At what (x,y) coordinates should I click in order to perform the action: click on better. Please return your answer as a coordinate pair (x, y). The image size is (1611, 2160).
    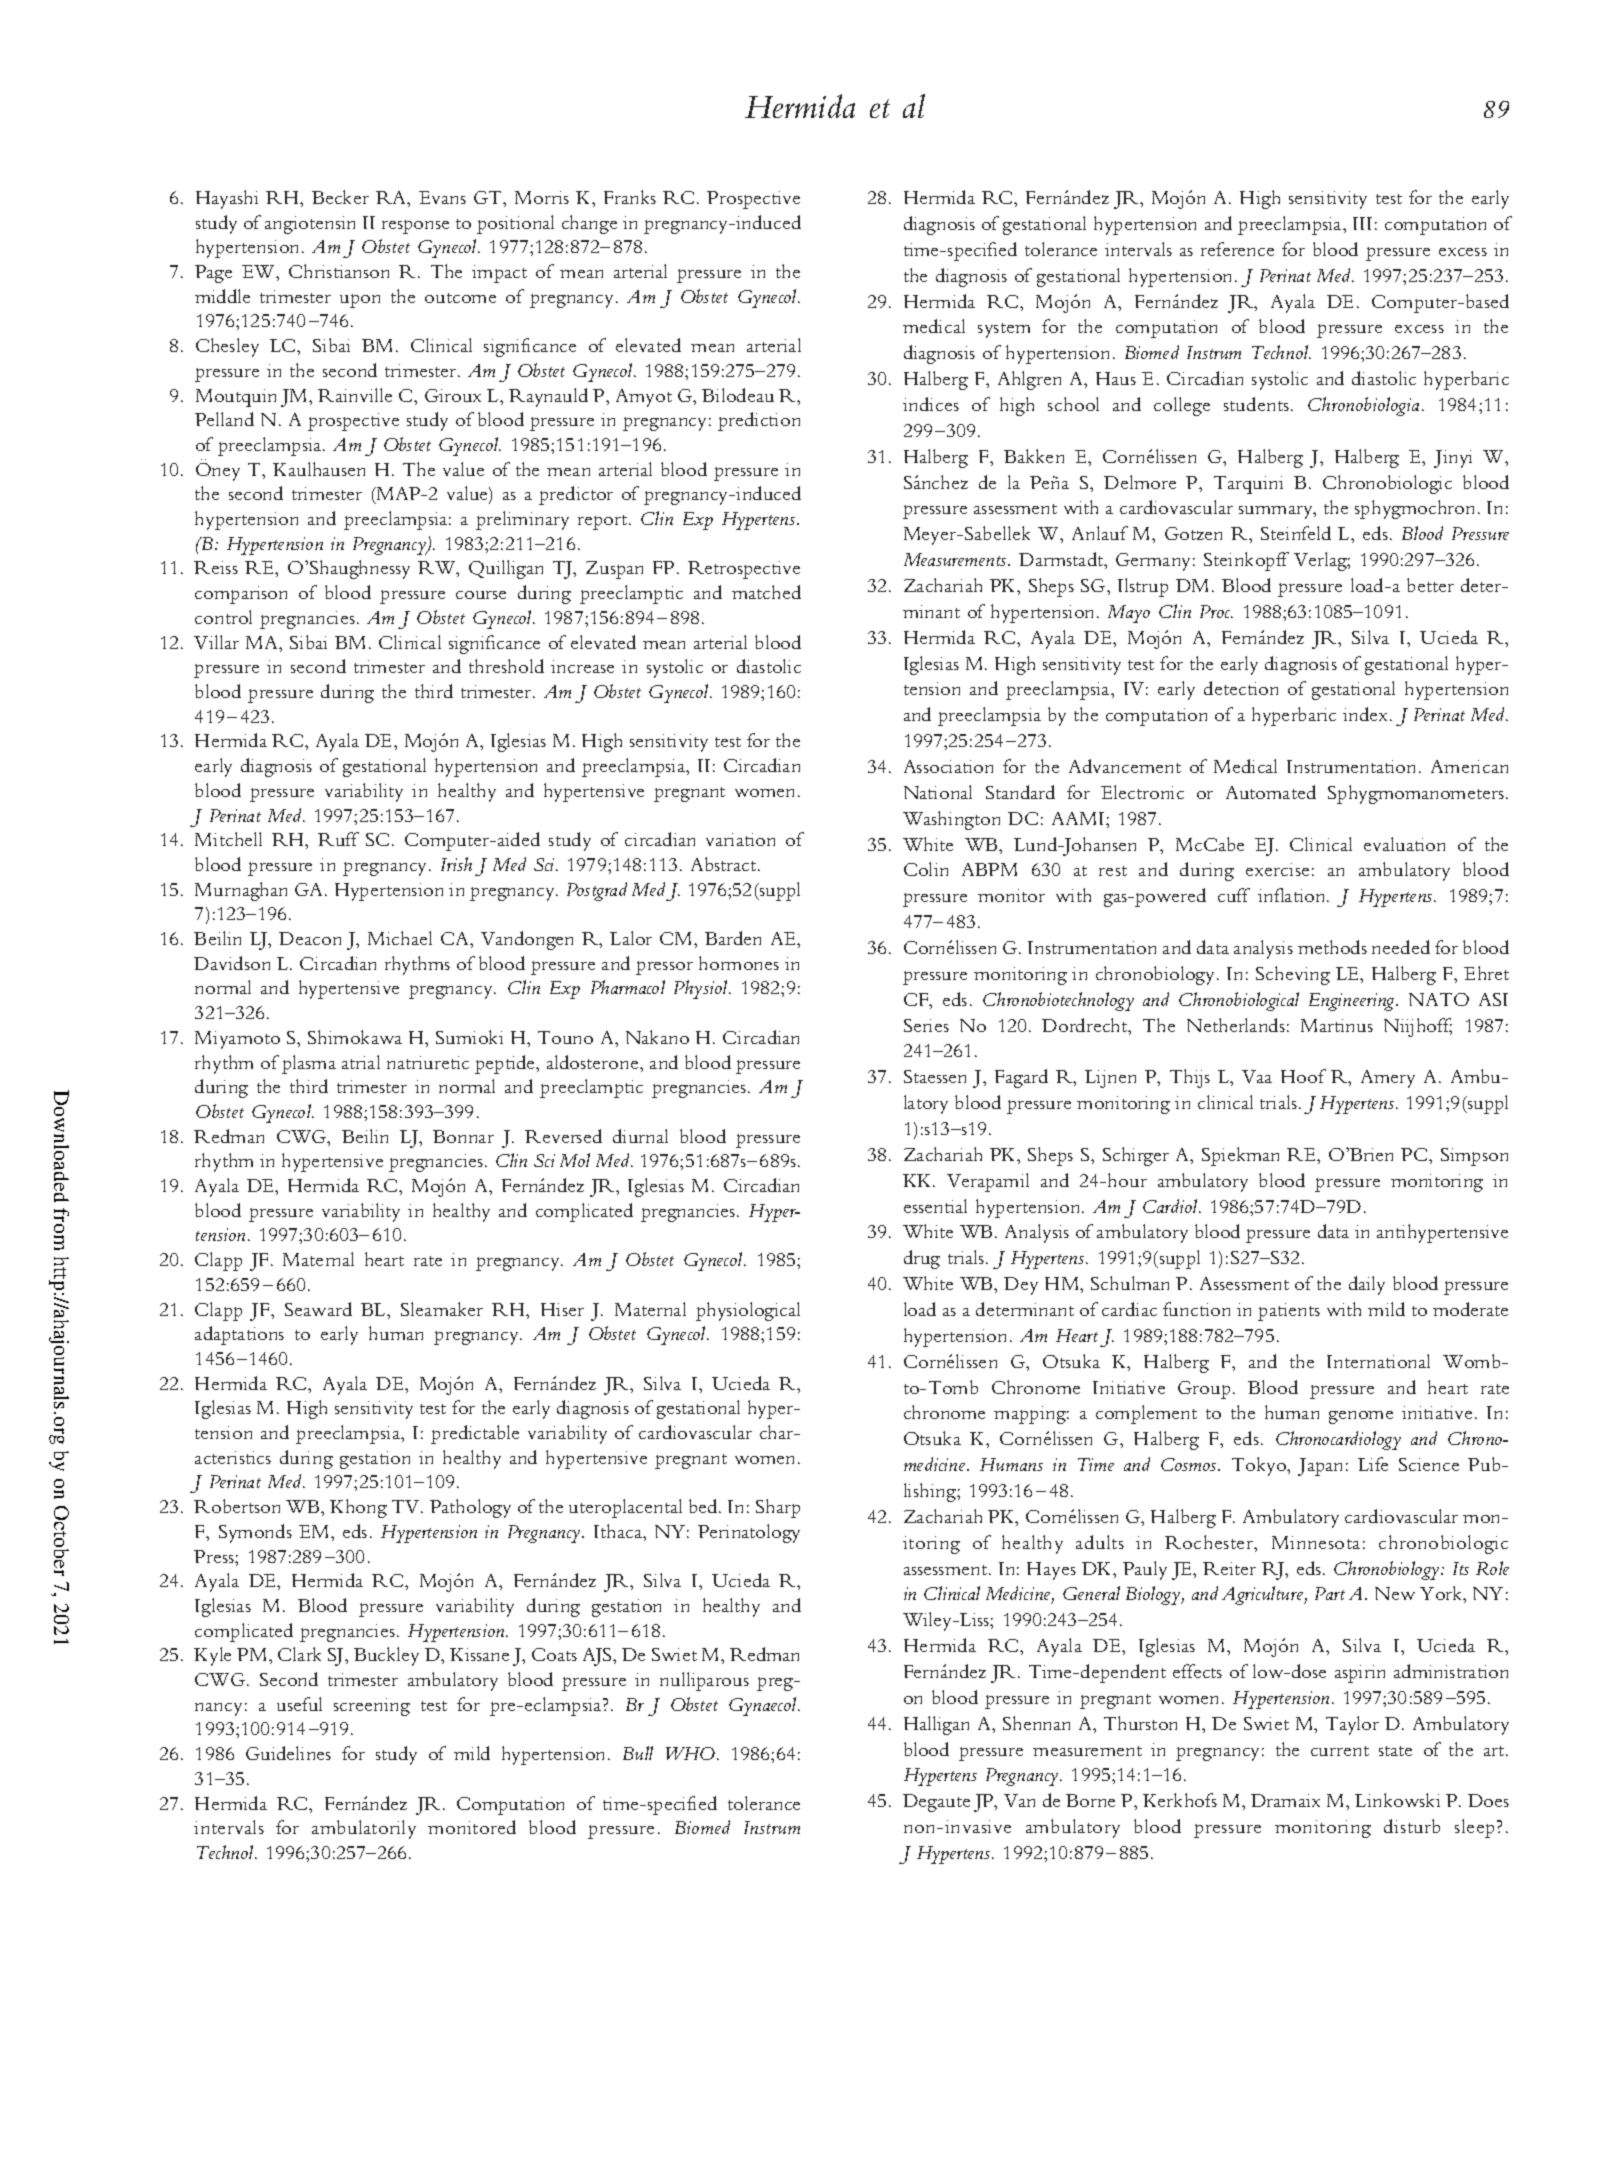
    Looking at the image, I should click on (1430, 585).
